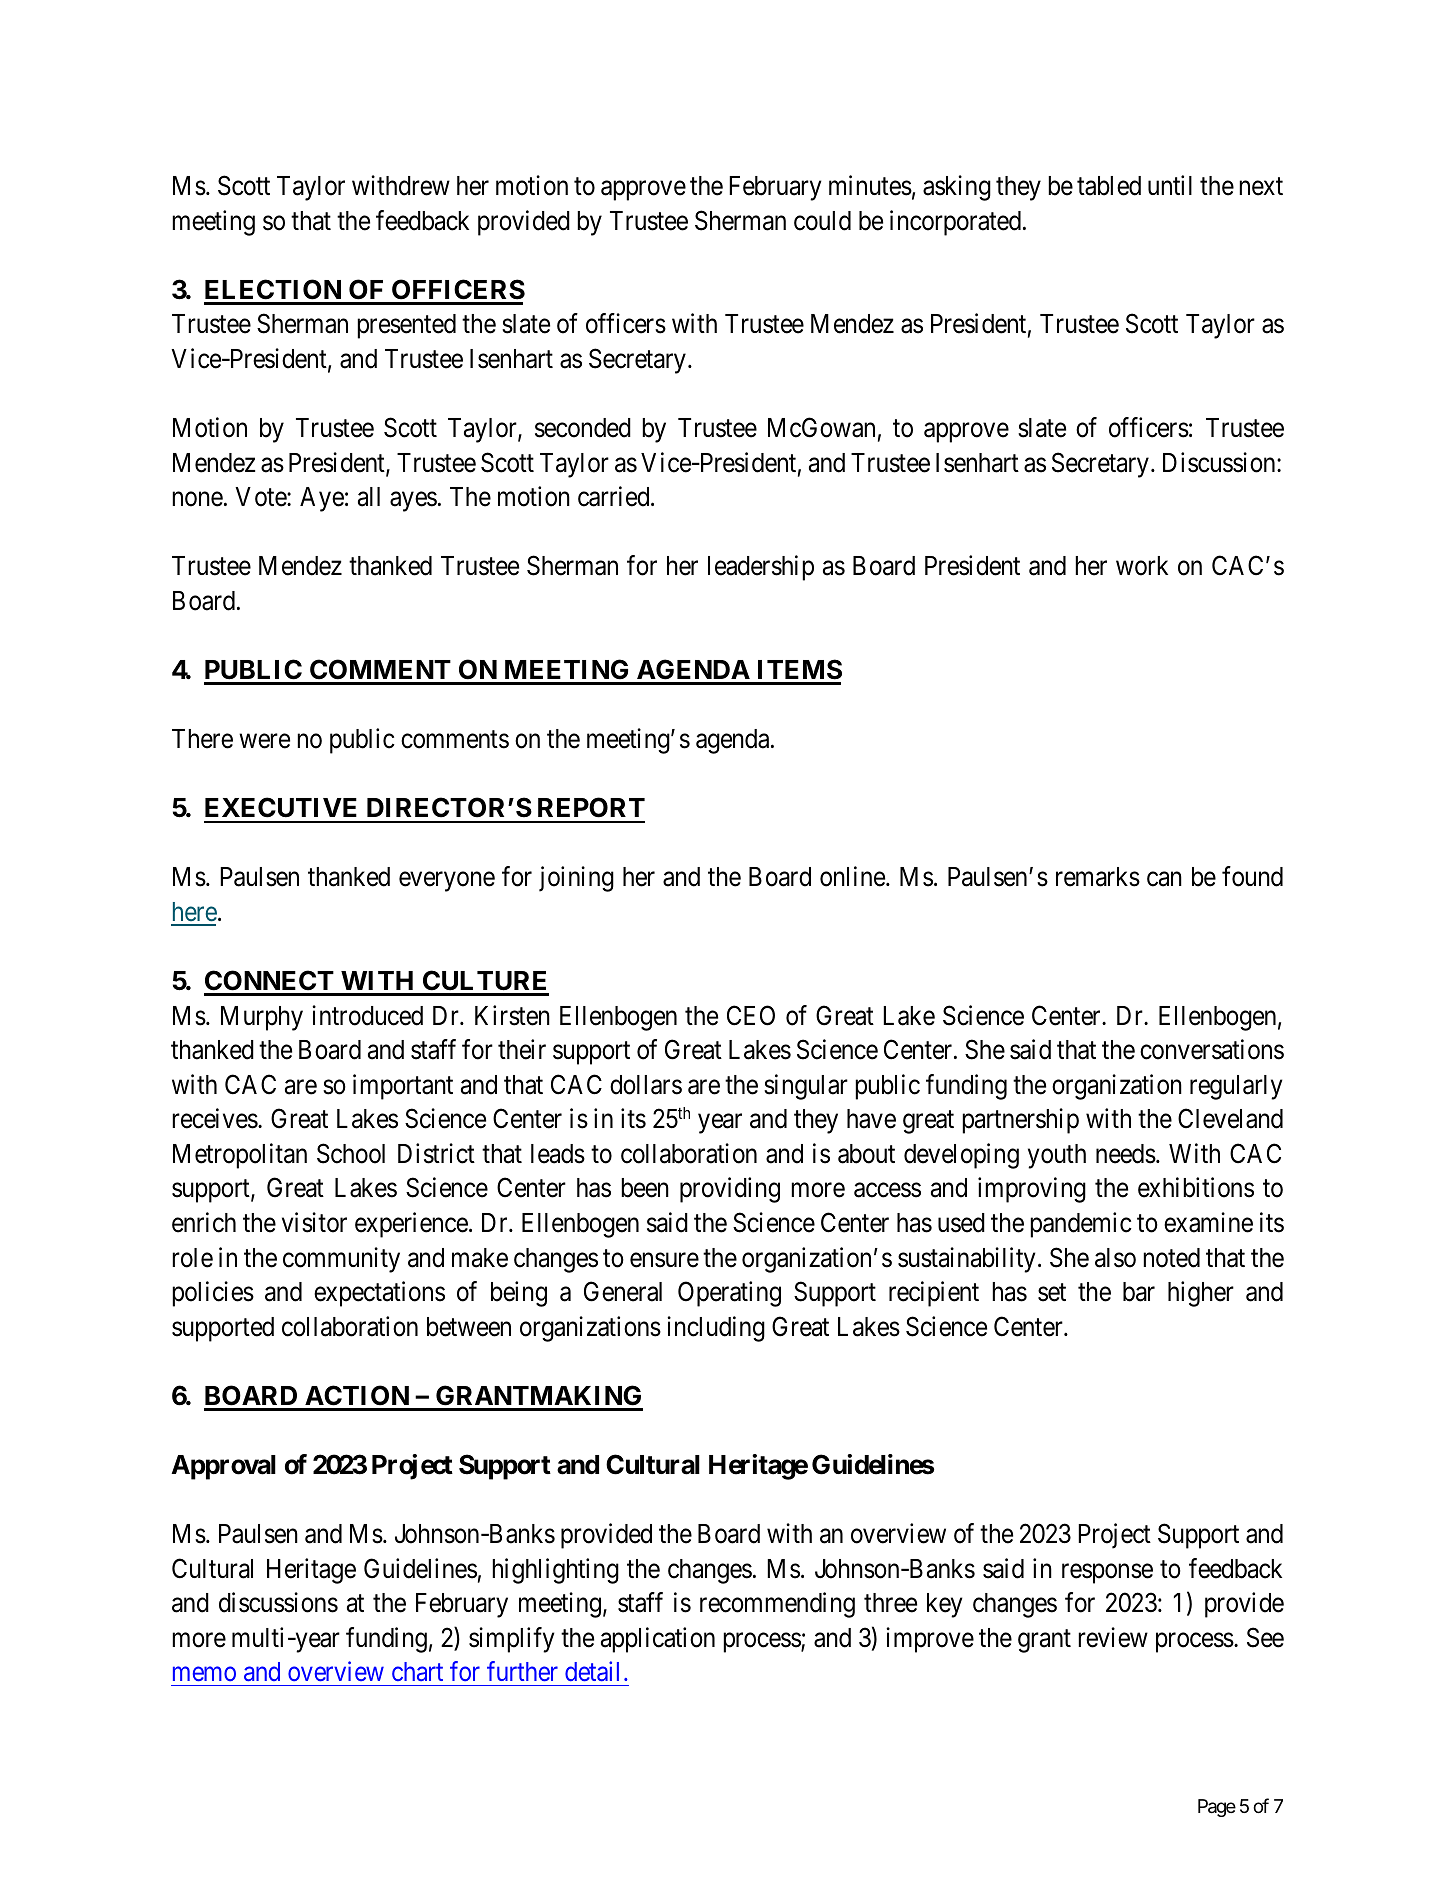 This image has height=1882, width=1454. Describe the element at coordinates (1115, 1258) in the image. I see `also` at that location.
